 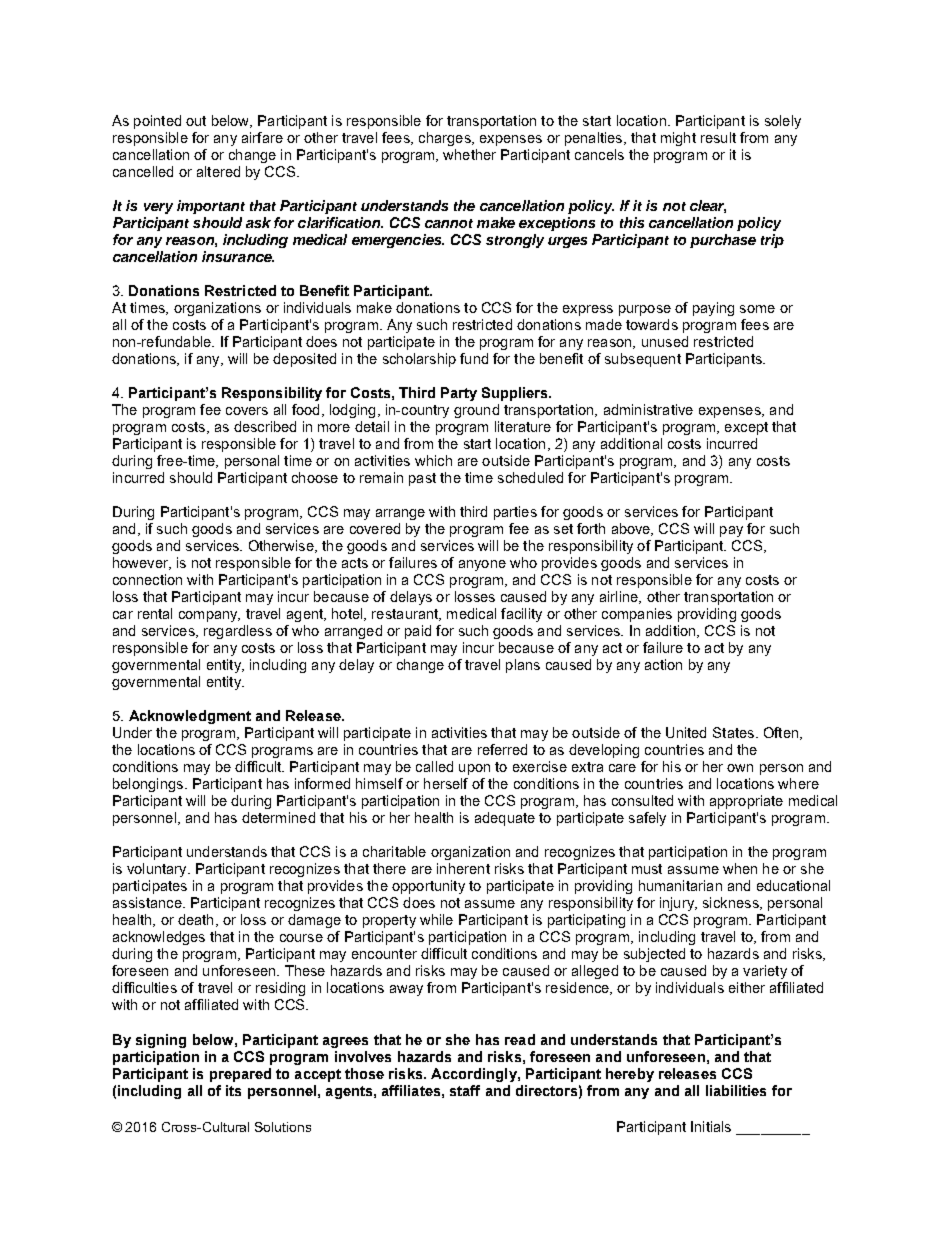 I want to click on altered, so click(x=218, y=171).
